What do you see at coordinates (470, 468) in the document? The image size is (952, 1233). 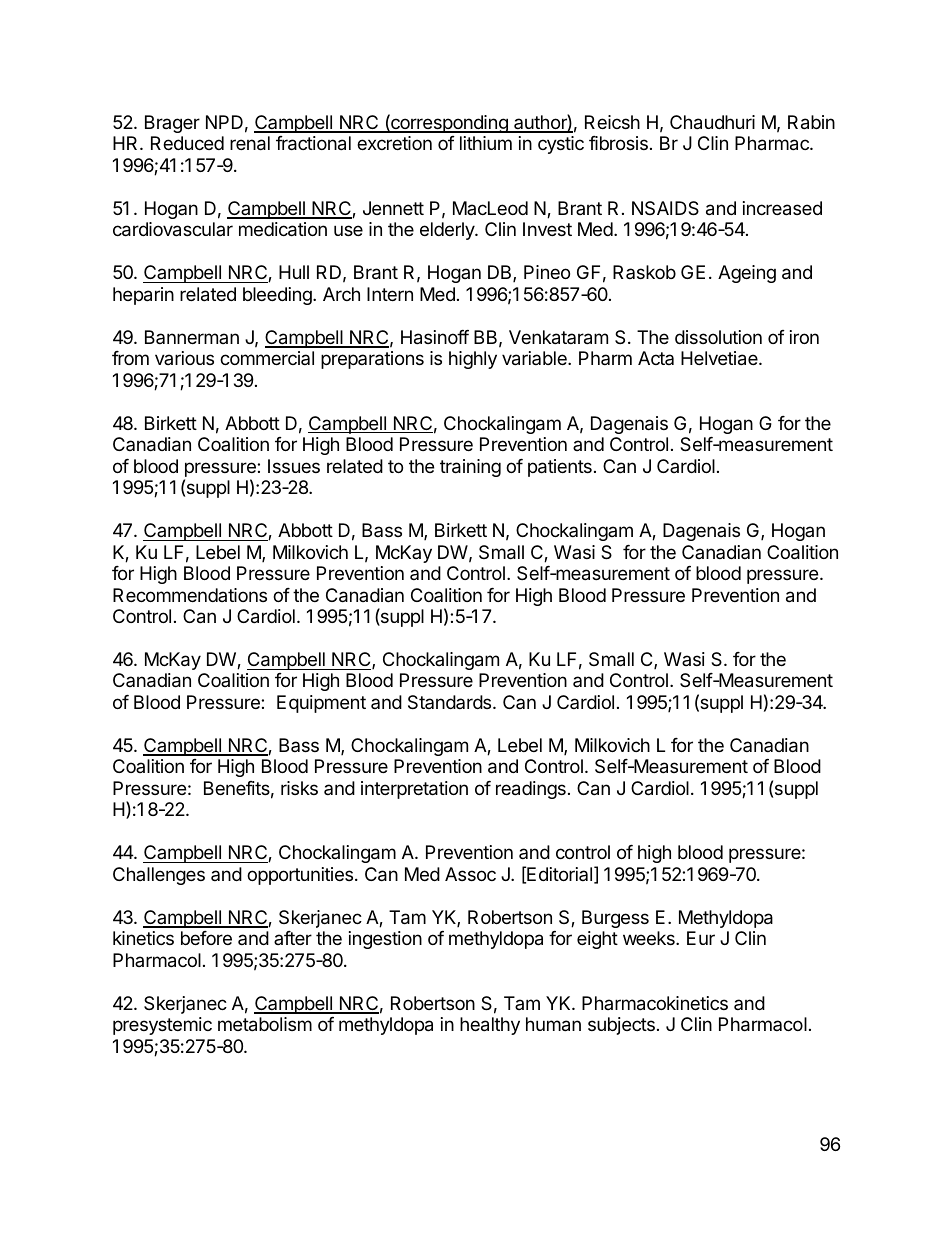 I see `training` at bounding box center [470, 468].
